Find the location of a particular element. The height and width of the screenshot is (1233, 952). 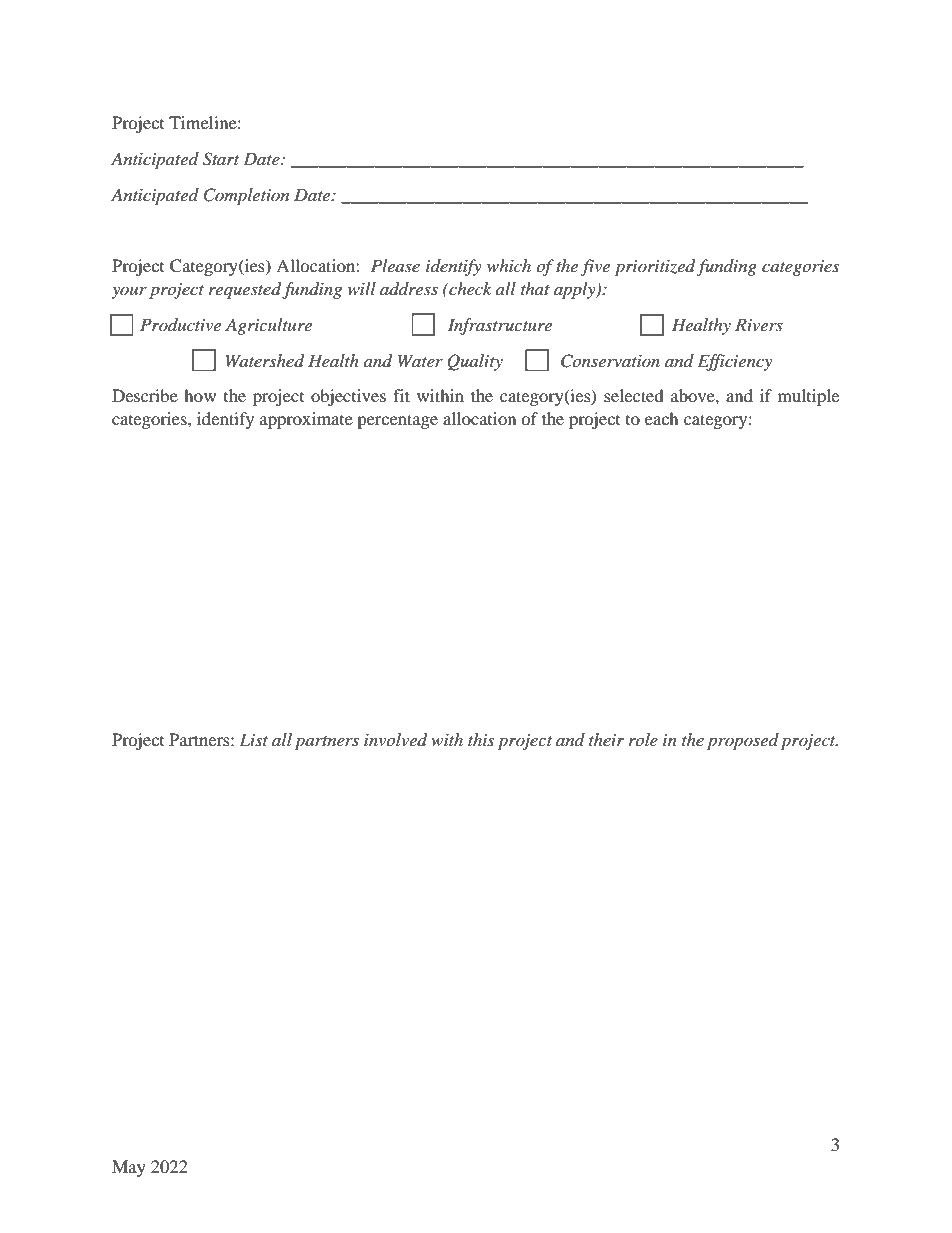

prioritized is located at coordinates (655, 267).
